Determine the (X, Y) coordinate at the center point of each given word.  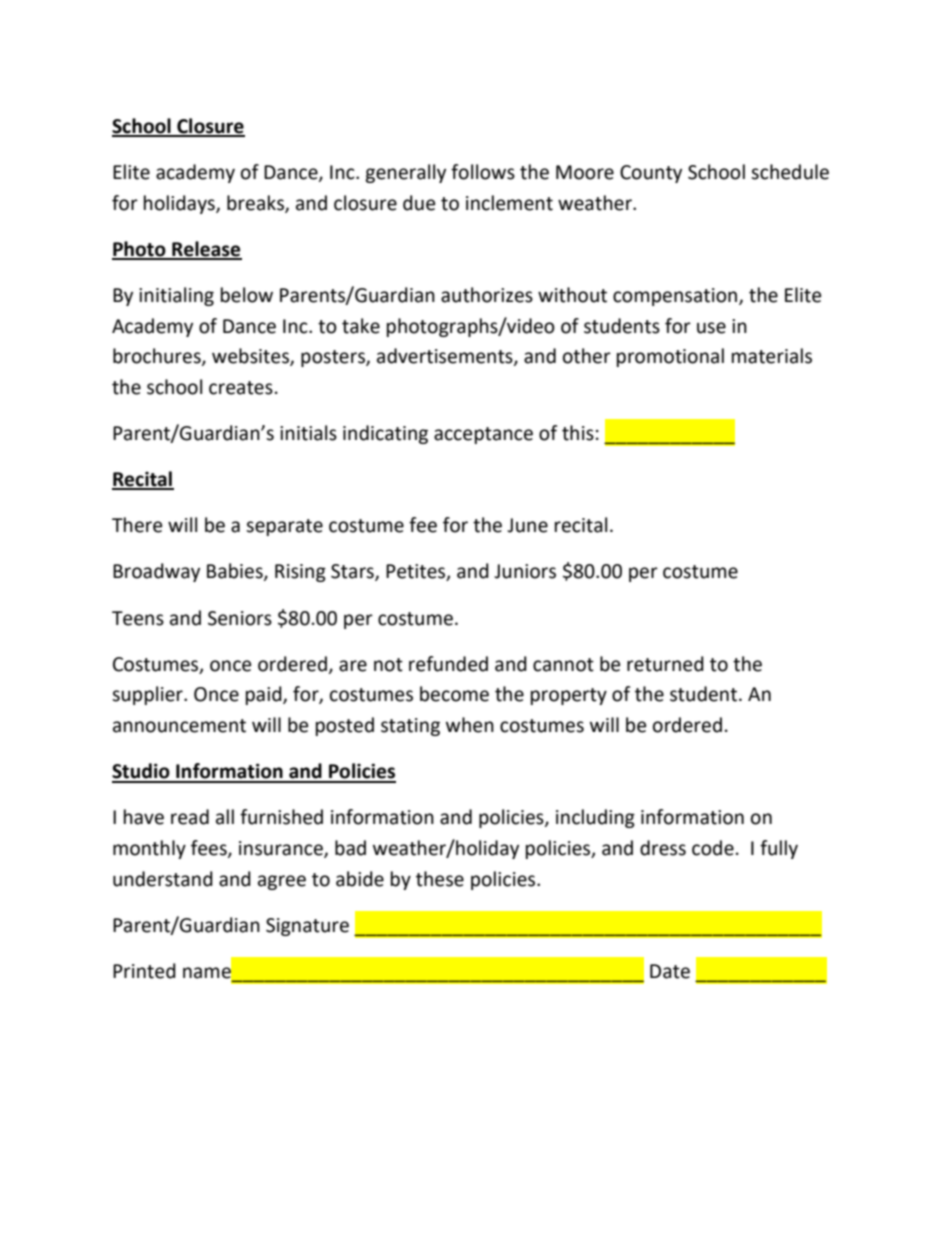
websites (251, 357)
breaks (256, 203)
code (713, 848)
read (190, 817)
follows (483, 172)
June (527, 525)
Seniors (240, 618)
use (711, 328)
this (578, 433)
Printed (144, 971)
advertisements (446, 357)
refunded (448, 664)
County (651, 174)
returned (665, 664)
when (470, 725)
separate (284, 527)
